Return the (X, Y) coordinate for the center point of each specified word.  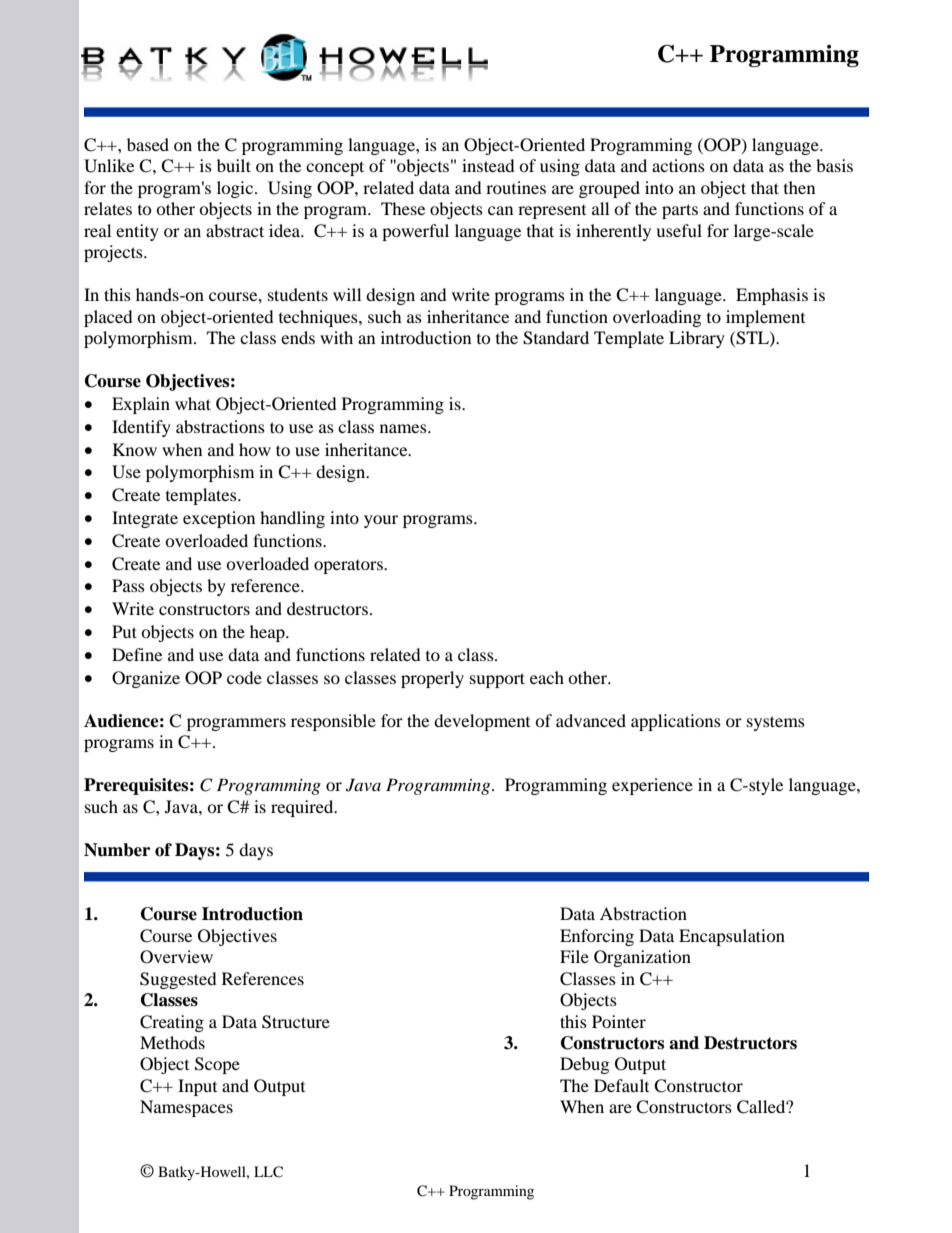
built (234, 165)
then (799, 187)
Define (137, 654)
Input (197, 1087)
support (497, 680)
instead (488, 165)
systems (776, 723)
